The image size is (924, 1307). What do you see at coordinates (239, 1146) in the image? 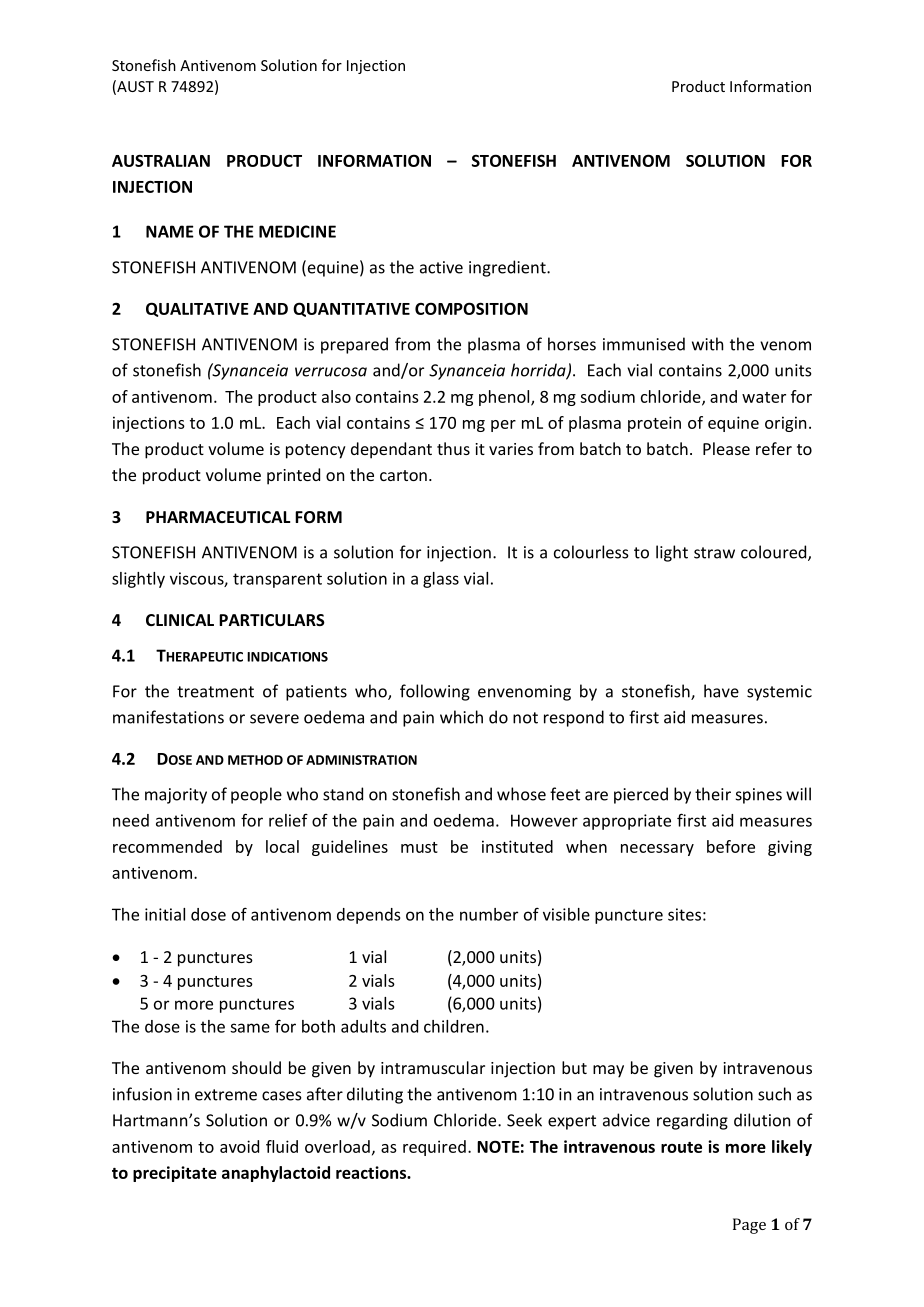
I see `avoid` at bounding box center [239, 1146].
